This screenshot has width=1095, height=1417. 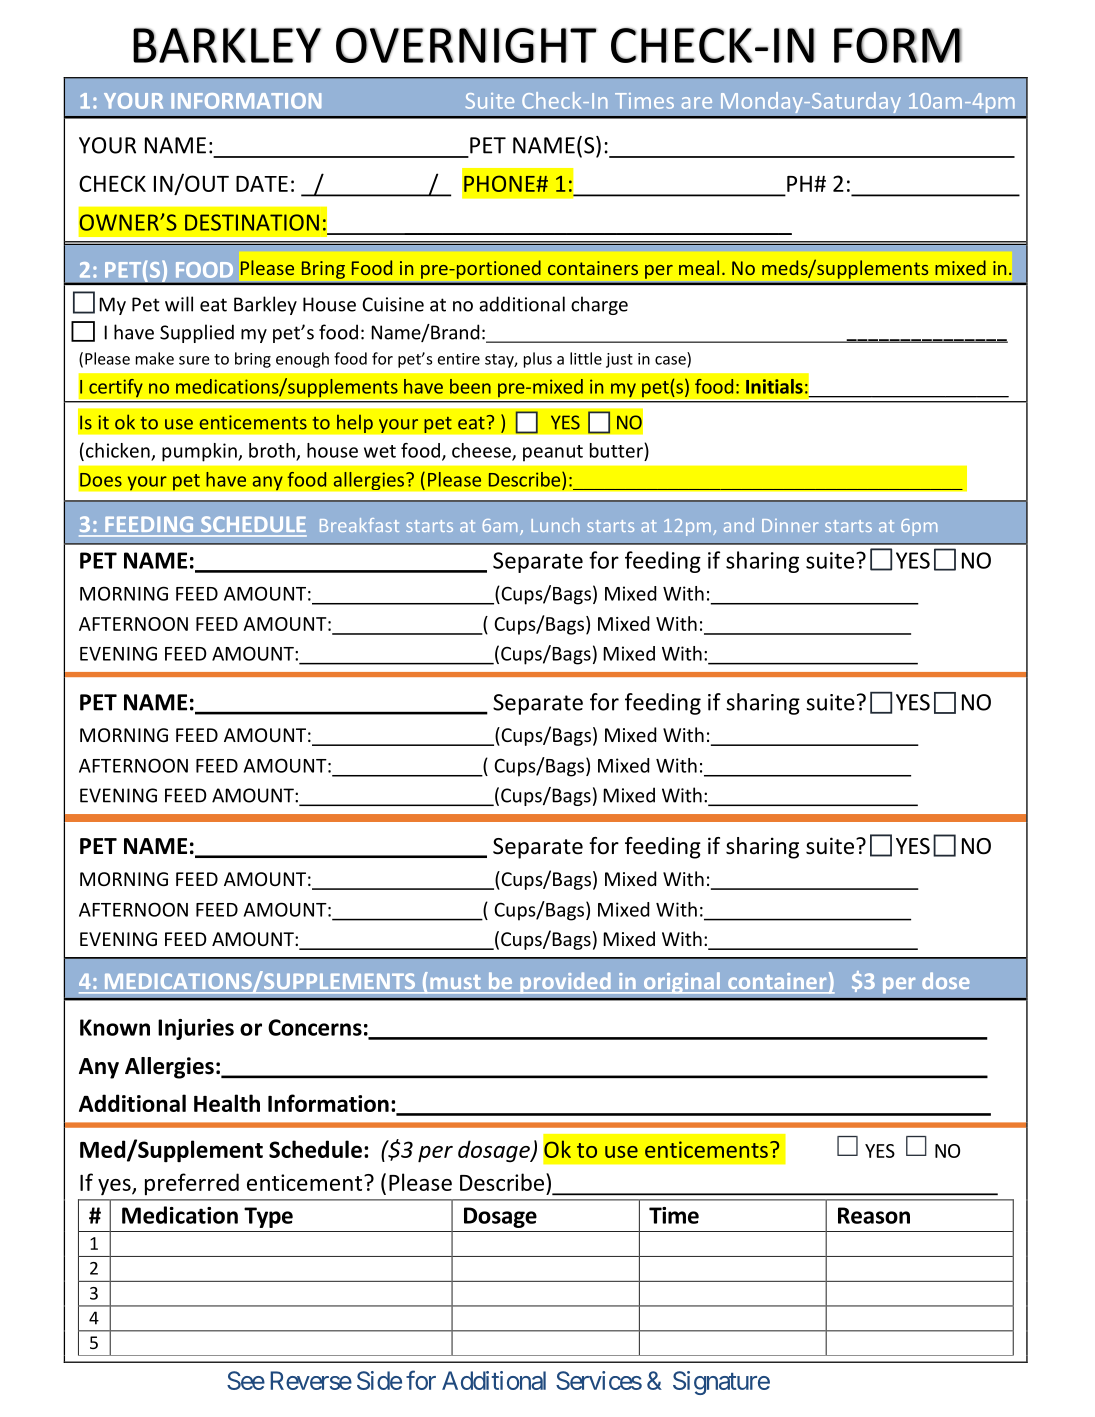 What do you see at coordinates (359, 525) in the screenshot?
I see `Breakfast` at bounding box center [359, 525].
